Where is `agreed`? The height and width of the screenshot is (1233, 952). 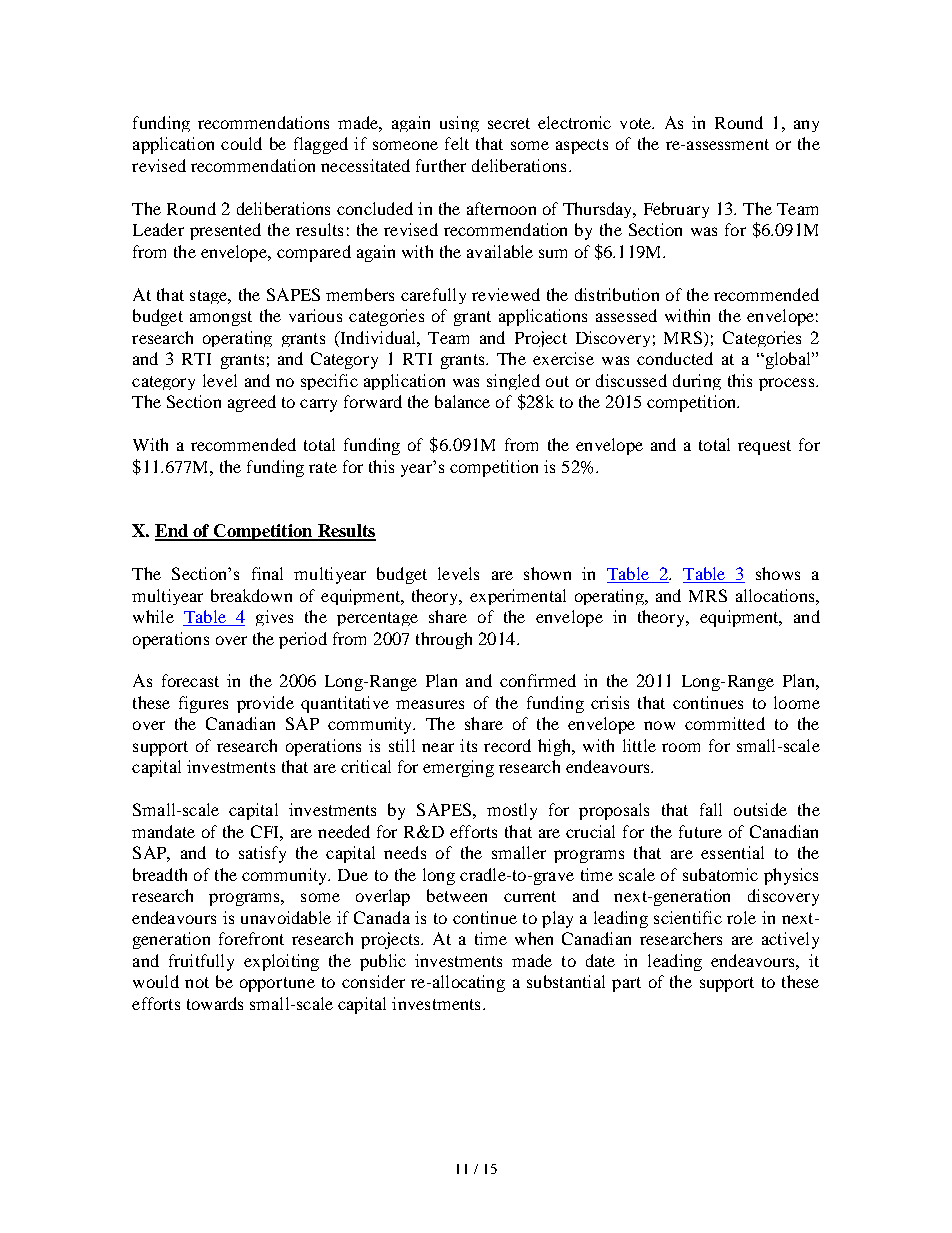 agreed is located at coordinates (252, 403).
